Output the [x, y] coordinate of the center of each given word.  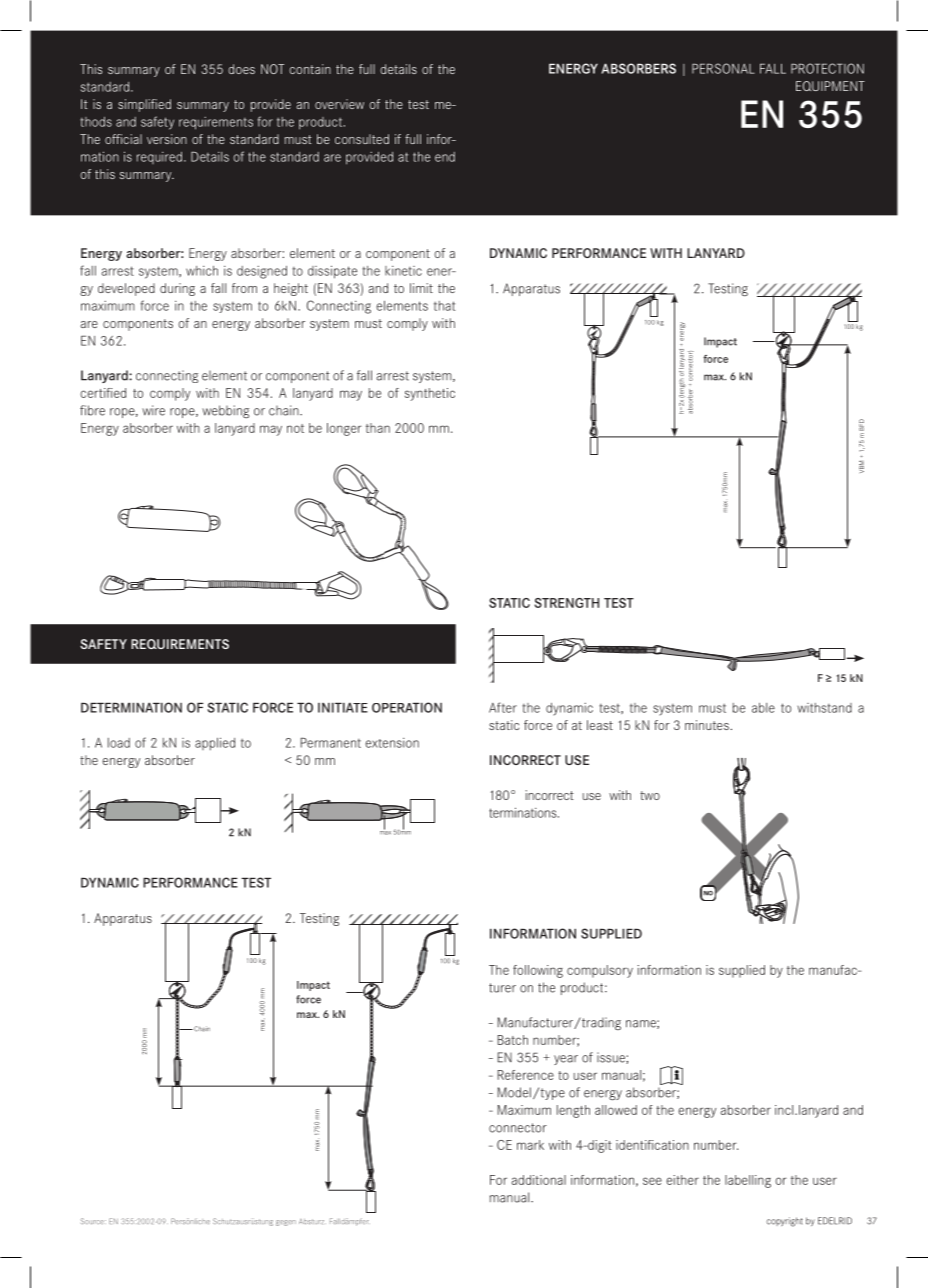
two [650, 795]
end [445, 157]
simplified [144, 105]
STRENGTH [566, 603]
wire [153, 410]
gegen [286, 1223]
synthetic [430, 394]
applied [215, 744]
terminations [524, 812]
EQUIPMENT [830, 86]
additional [539, 1180]
